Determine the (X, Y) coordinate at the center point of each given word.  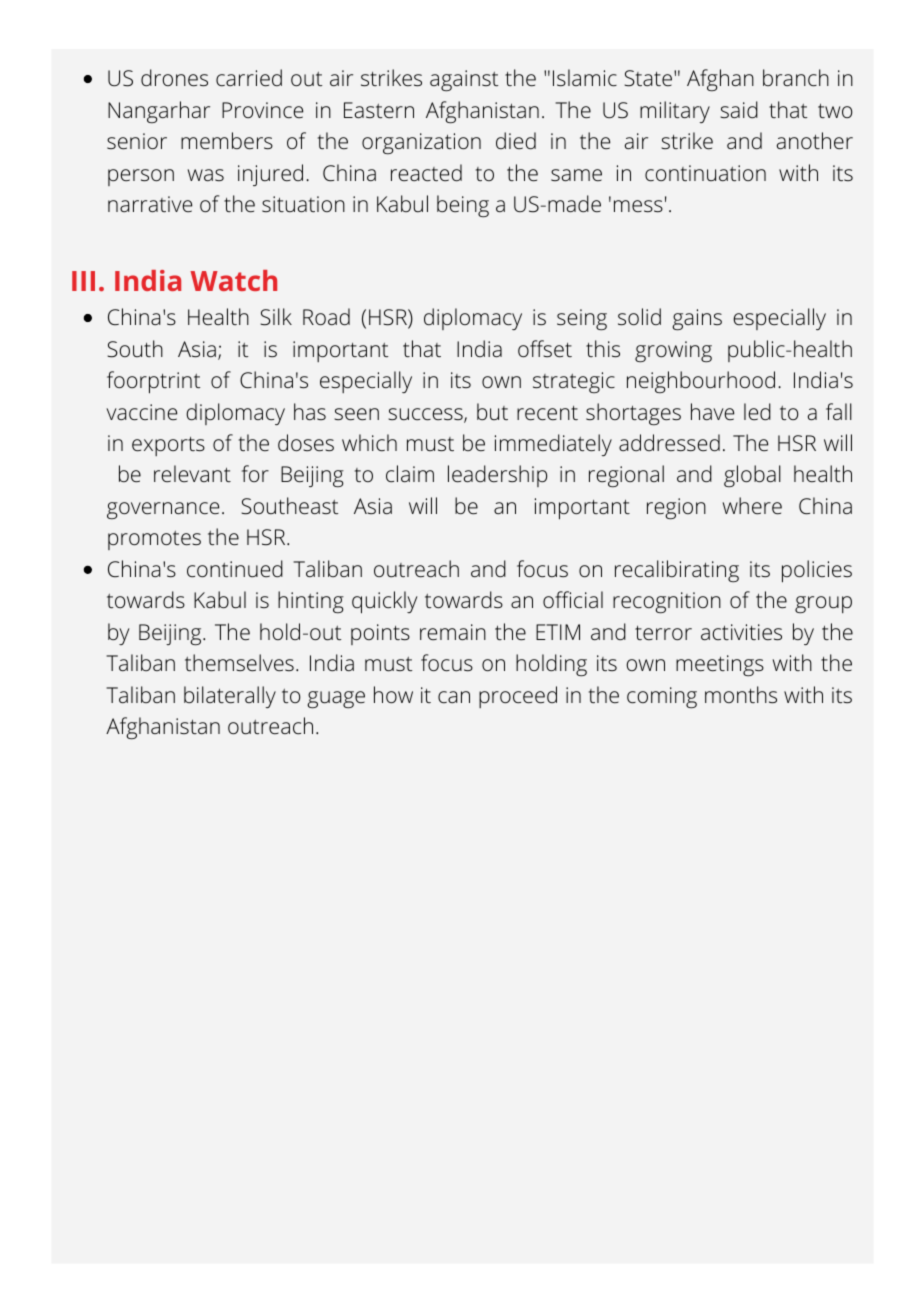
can (454, 697)
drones (174, 78)
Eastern (379, 110)
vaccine (141, 412)
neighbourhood (701, 382)
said (739, 109)
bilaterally (230, 697)
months (741, 694)
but (492, 411)
